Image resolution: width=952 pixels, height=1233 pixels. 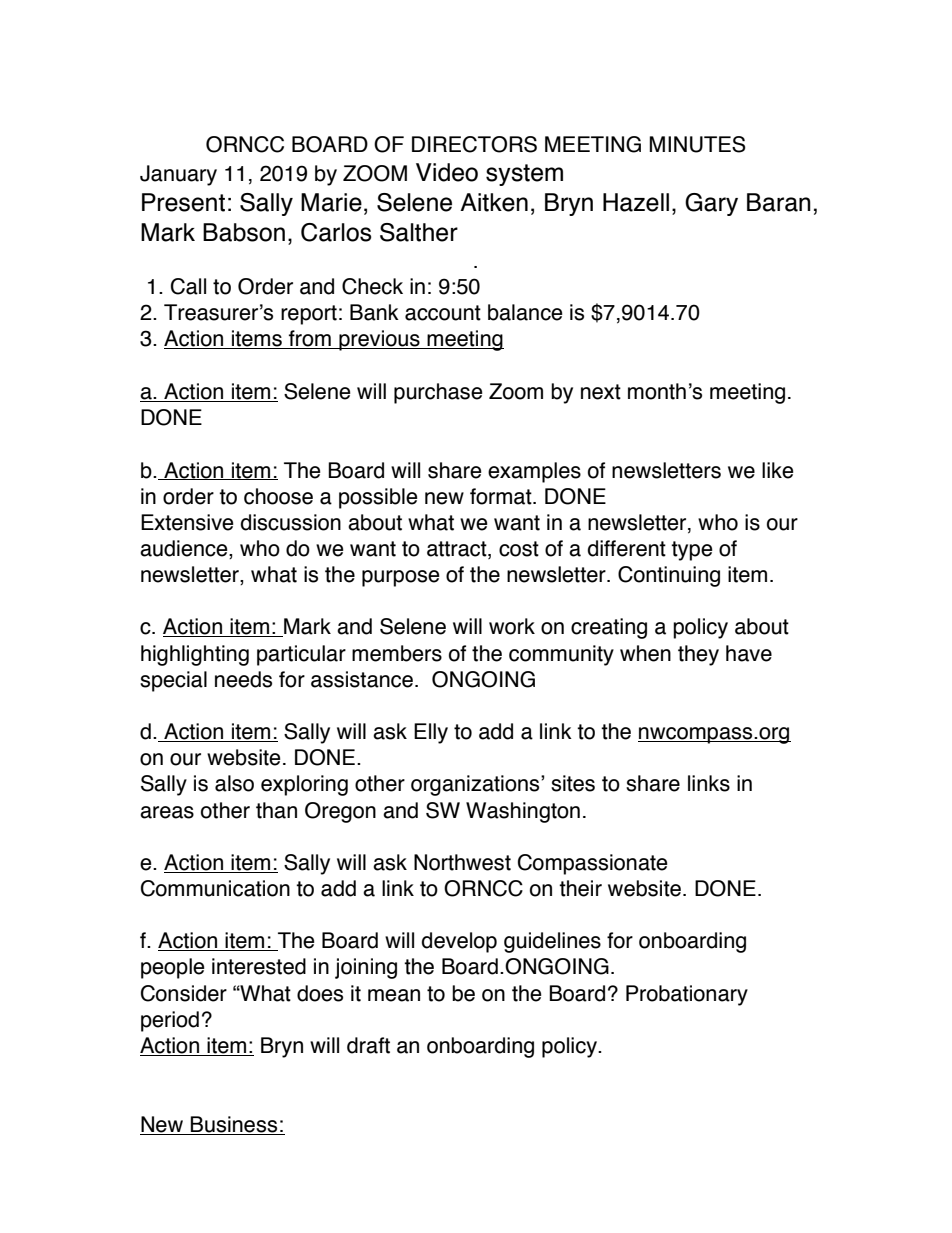 What do you see at coordinates (697, 144) in the screenshot?
I see `MINUTES` at bounding box center [697, 144].
